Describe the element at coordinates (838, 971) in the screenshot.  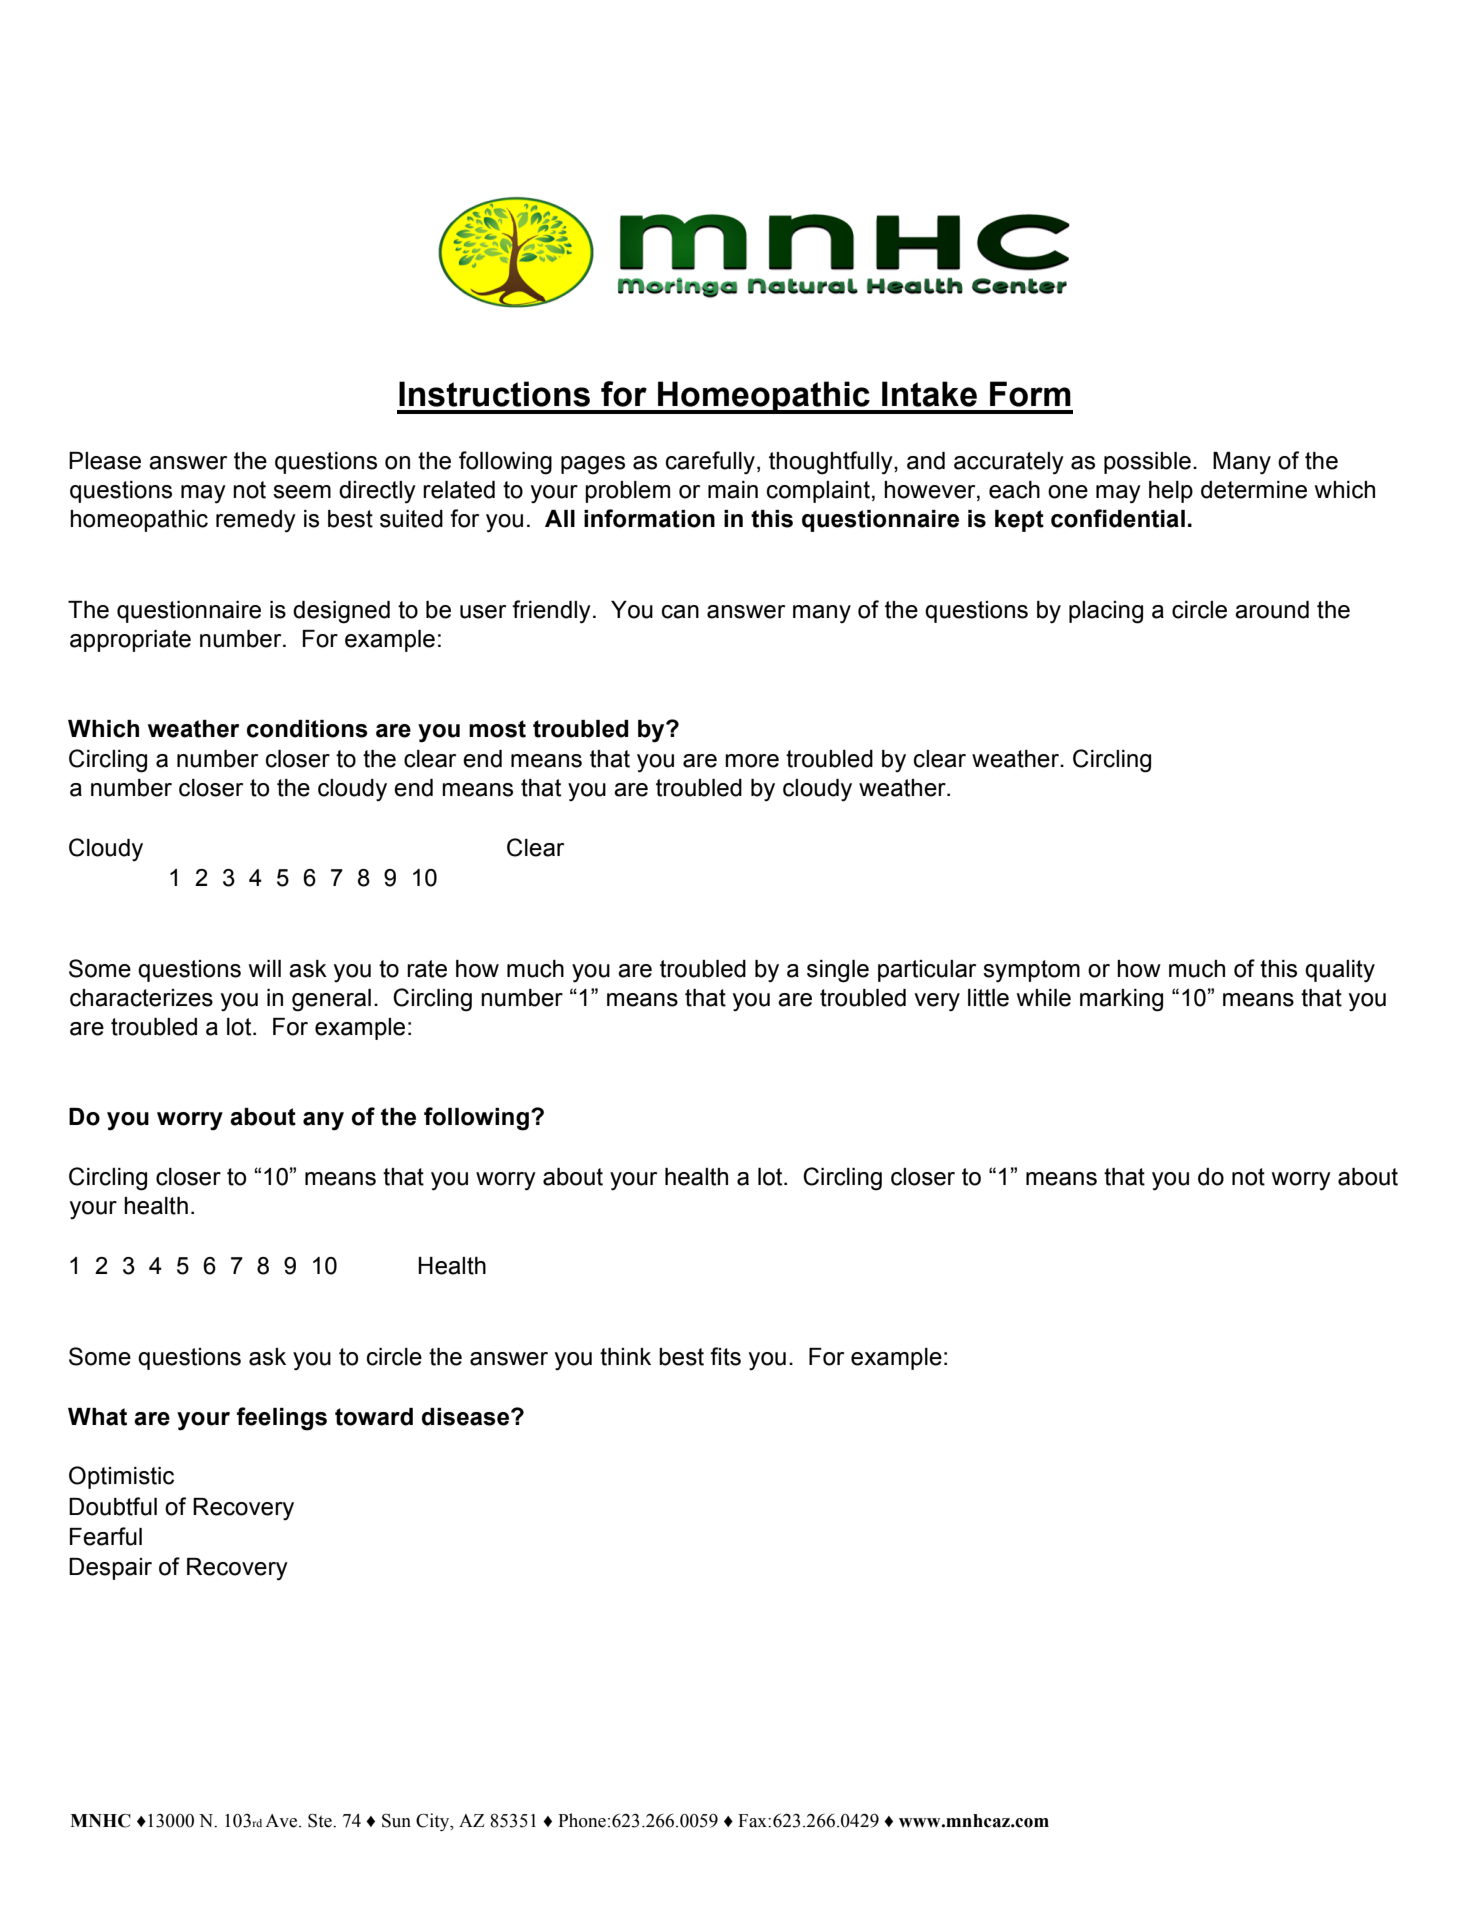
I see `single` at that location.
